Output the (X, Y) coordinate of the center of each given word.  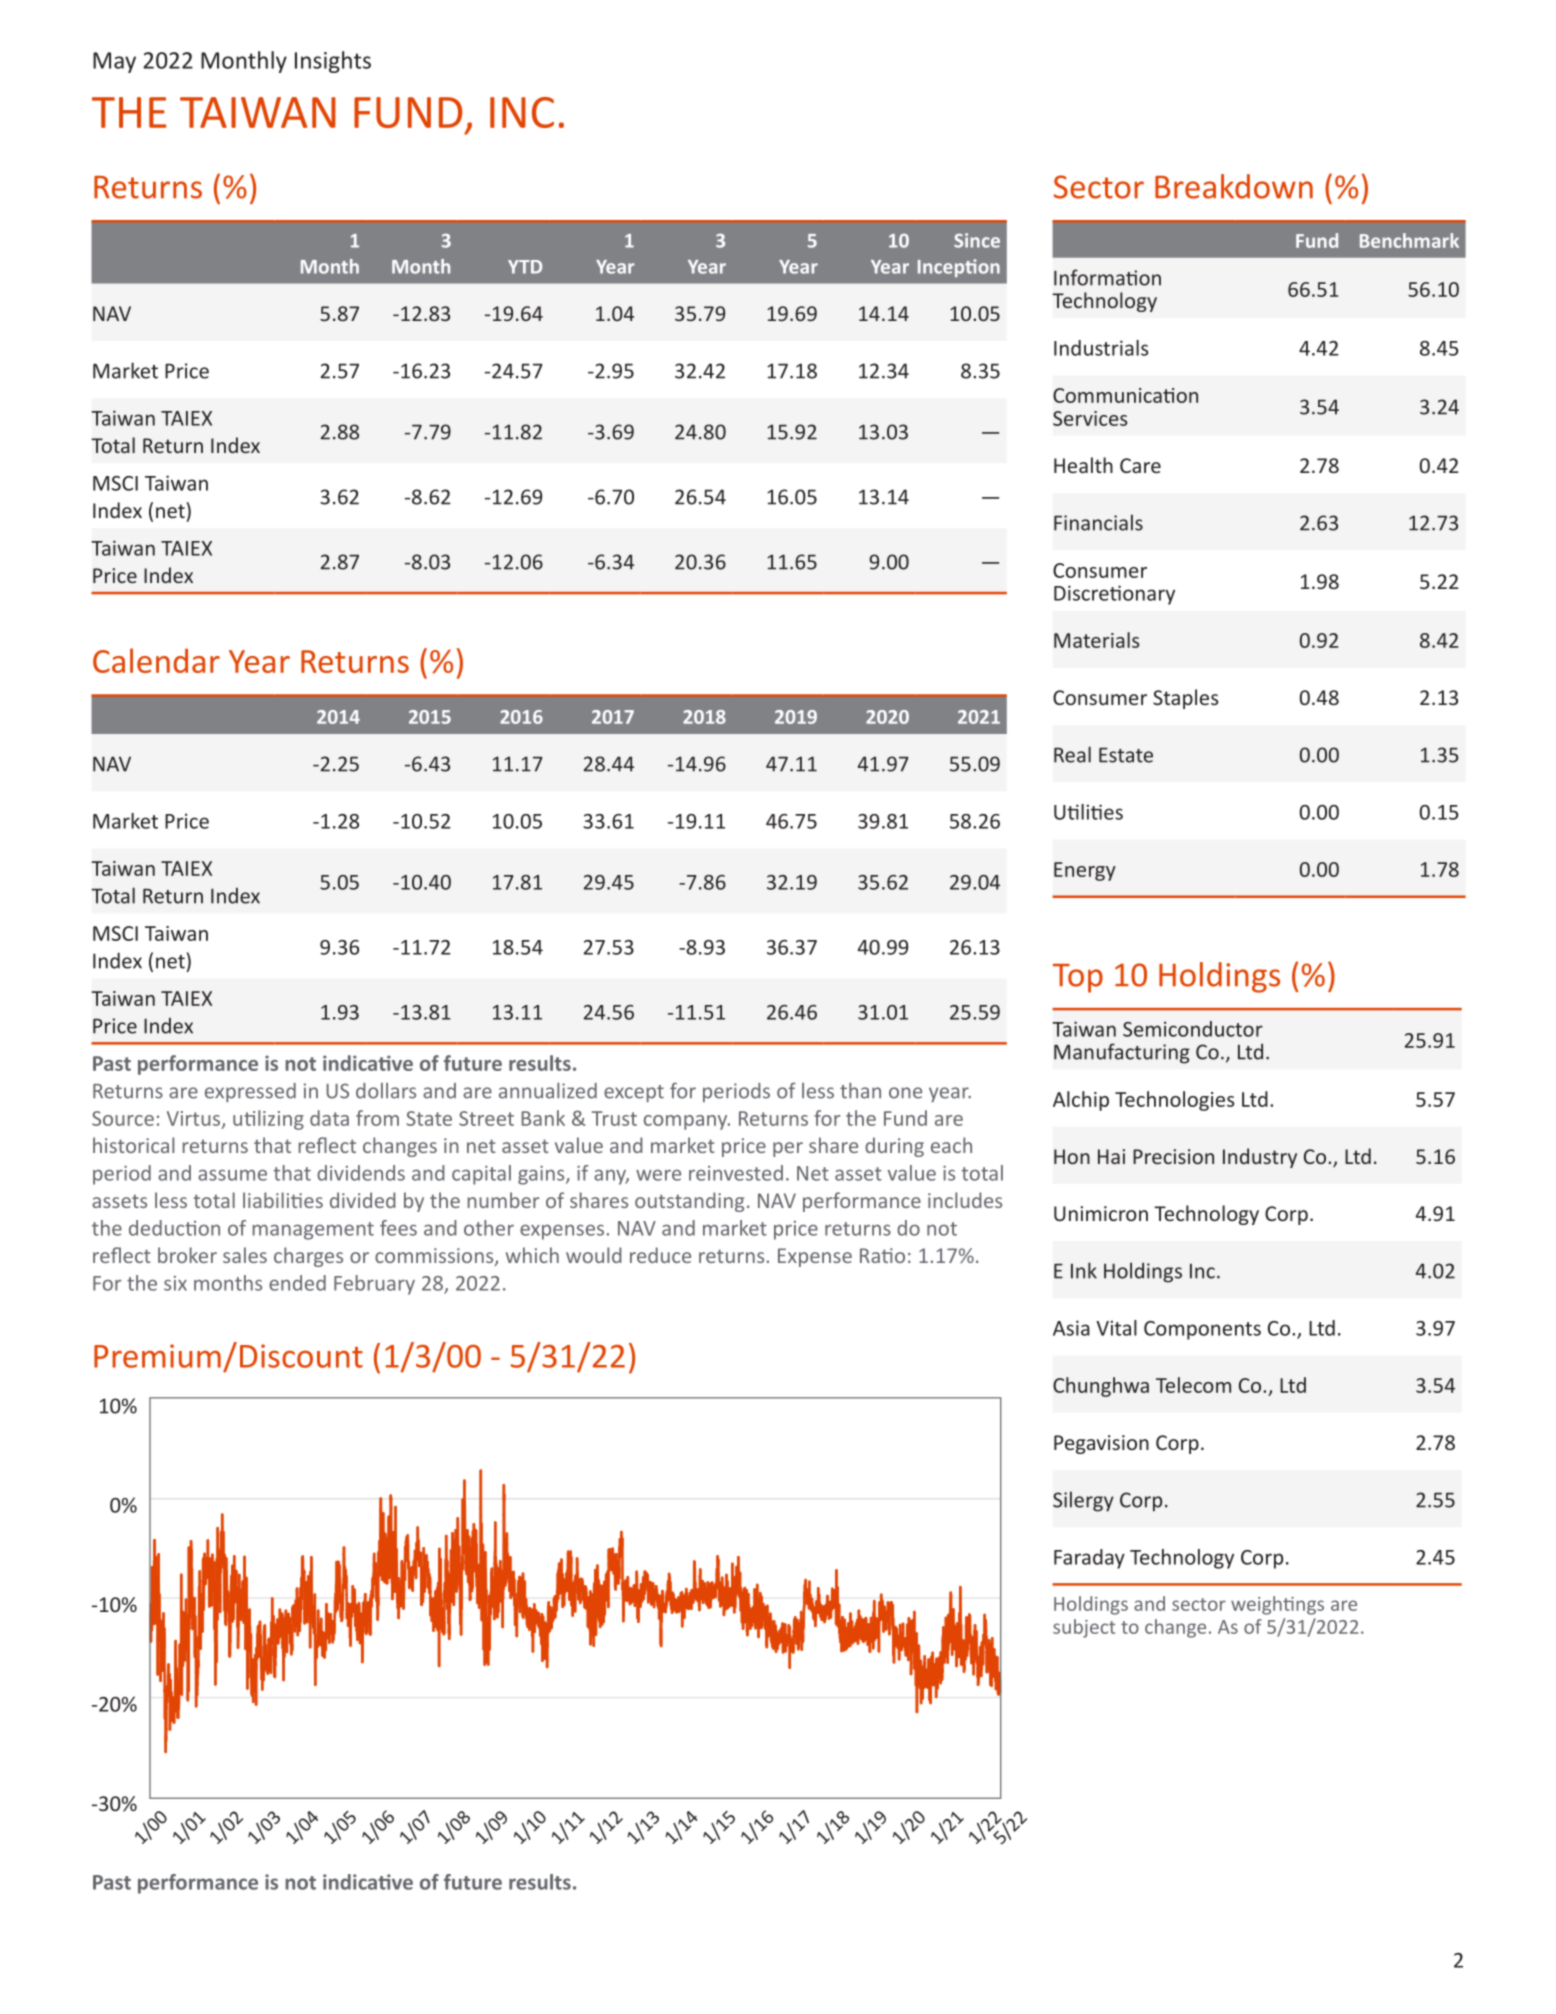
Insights (333, 62)
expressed (250, 1092)
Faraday (1089, 1559)
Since (977, 240)
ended (297, 1283)
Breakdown (1234, 186)
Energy (1085, 871)
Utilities (1088, 812)
